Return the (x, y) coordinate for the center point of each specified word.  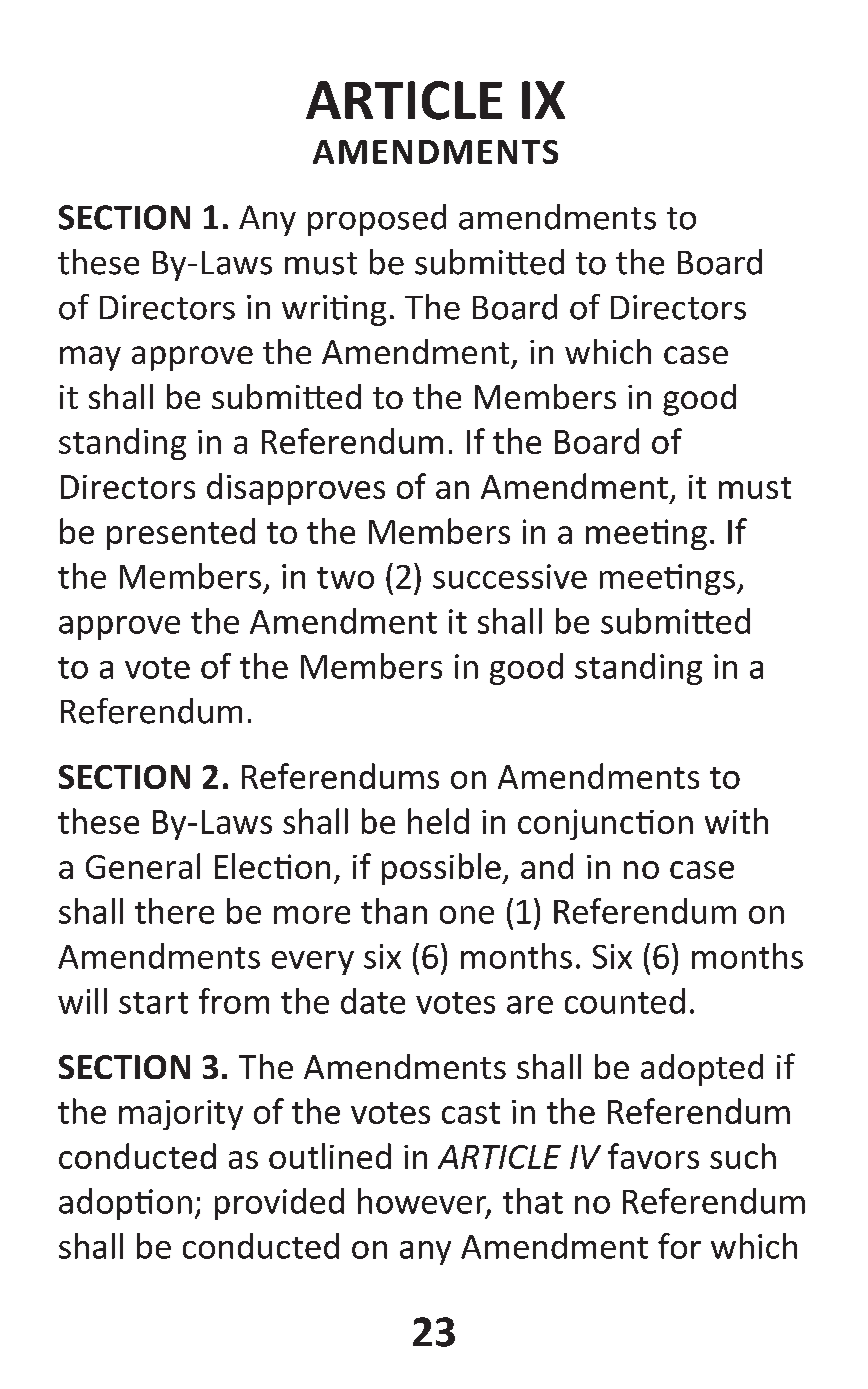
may (90, 358)
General (143, 866)
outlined (330, 1156)
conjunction (605, 824)
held (438, 821)
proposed (377, 220)
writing (334, 310)
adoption (125, 1204)
